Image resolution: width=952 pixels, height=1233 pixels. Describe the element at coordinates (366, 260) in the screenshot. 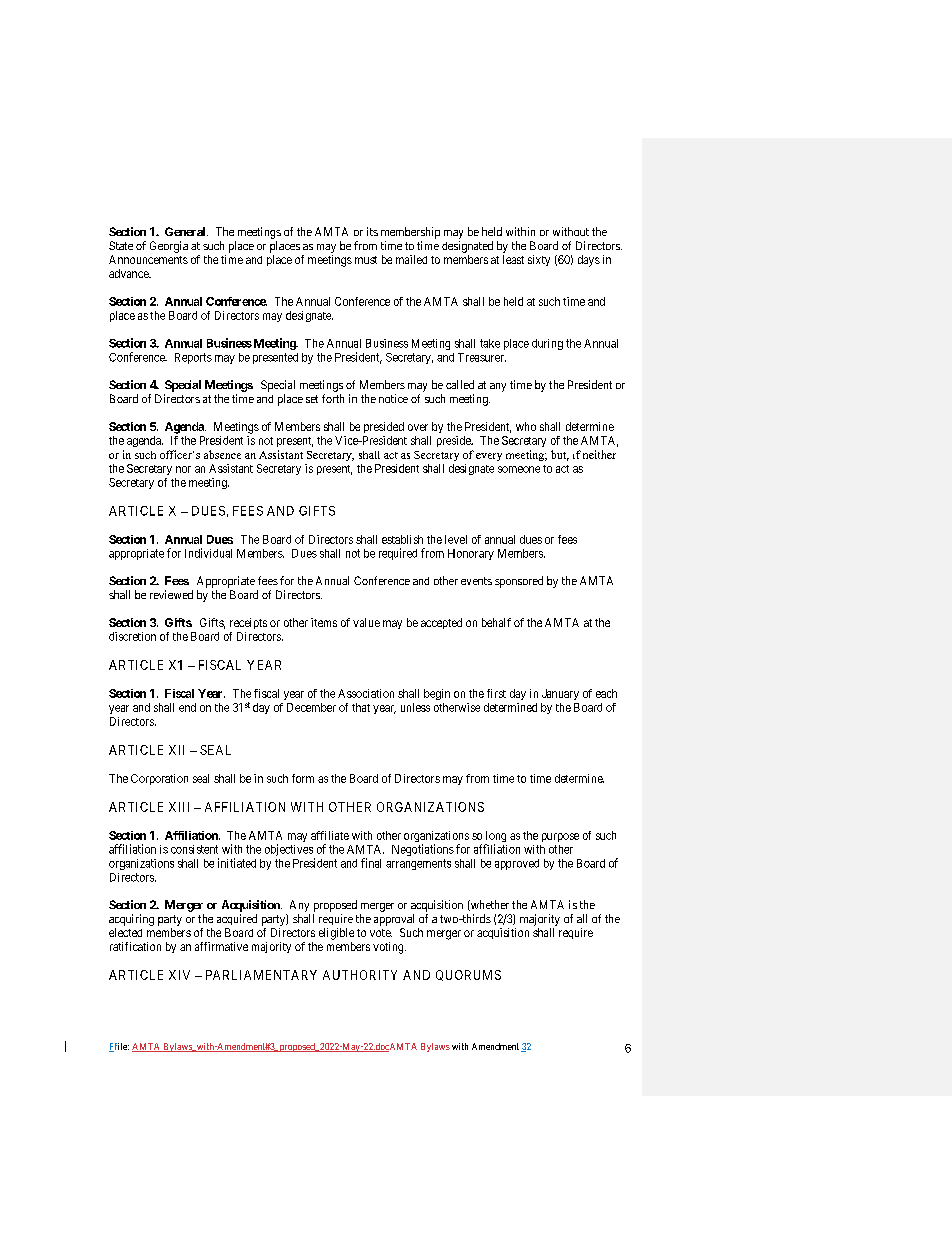

I see `must` at that location.
